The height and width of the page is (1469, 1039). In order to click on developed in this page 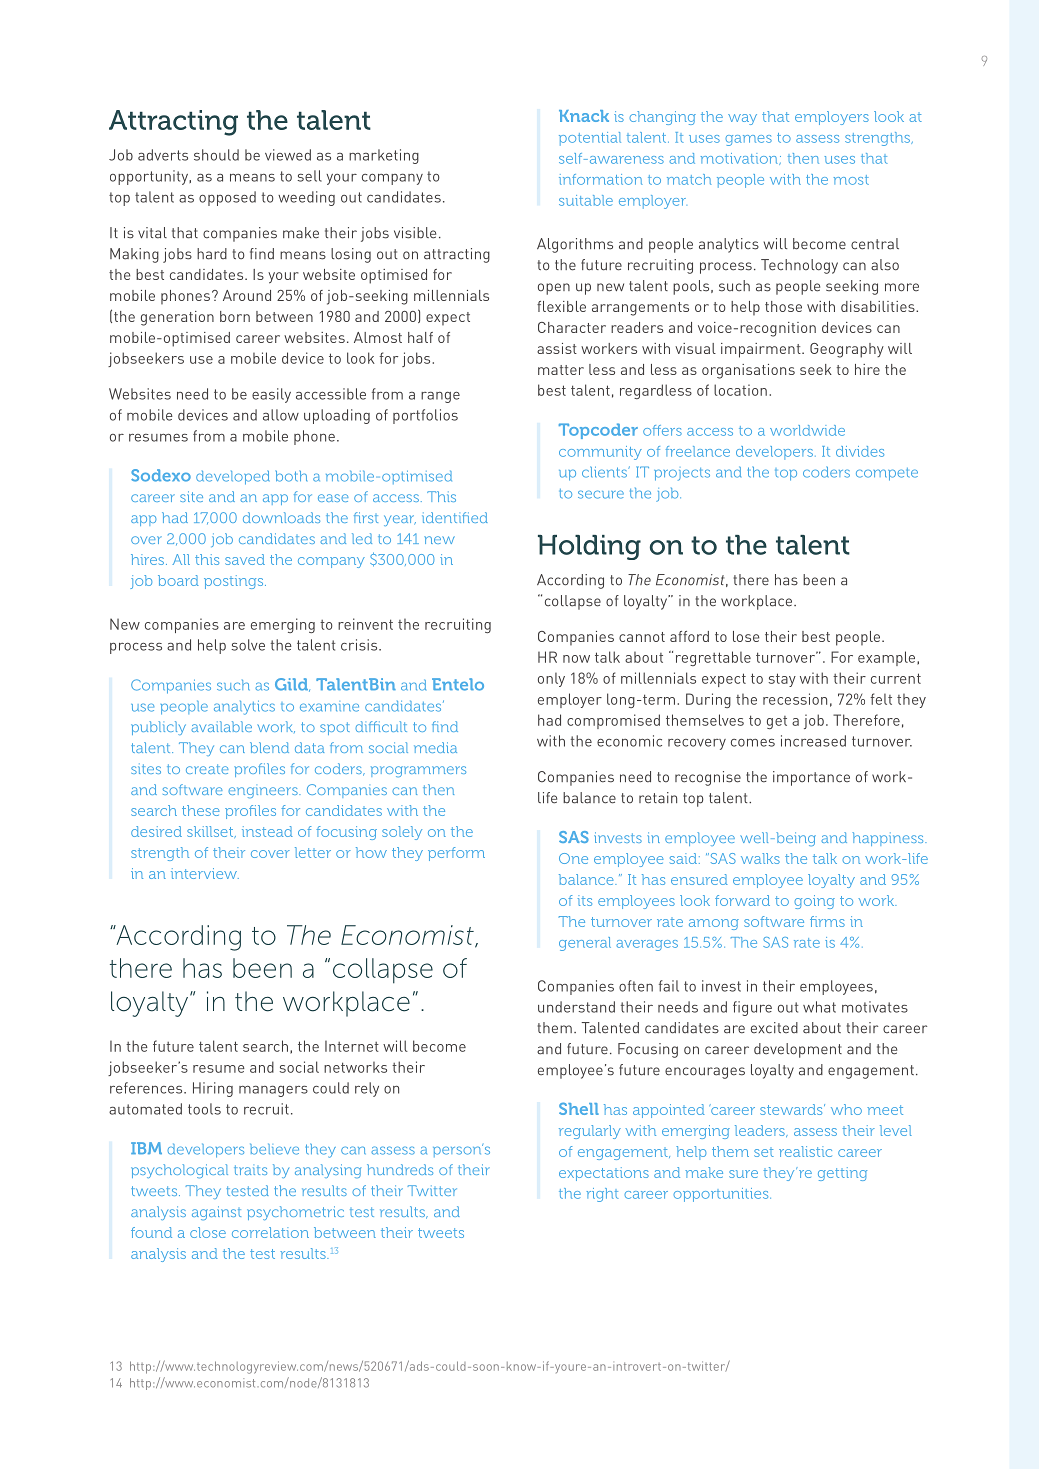, I will do `click(233, 477)`.
